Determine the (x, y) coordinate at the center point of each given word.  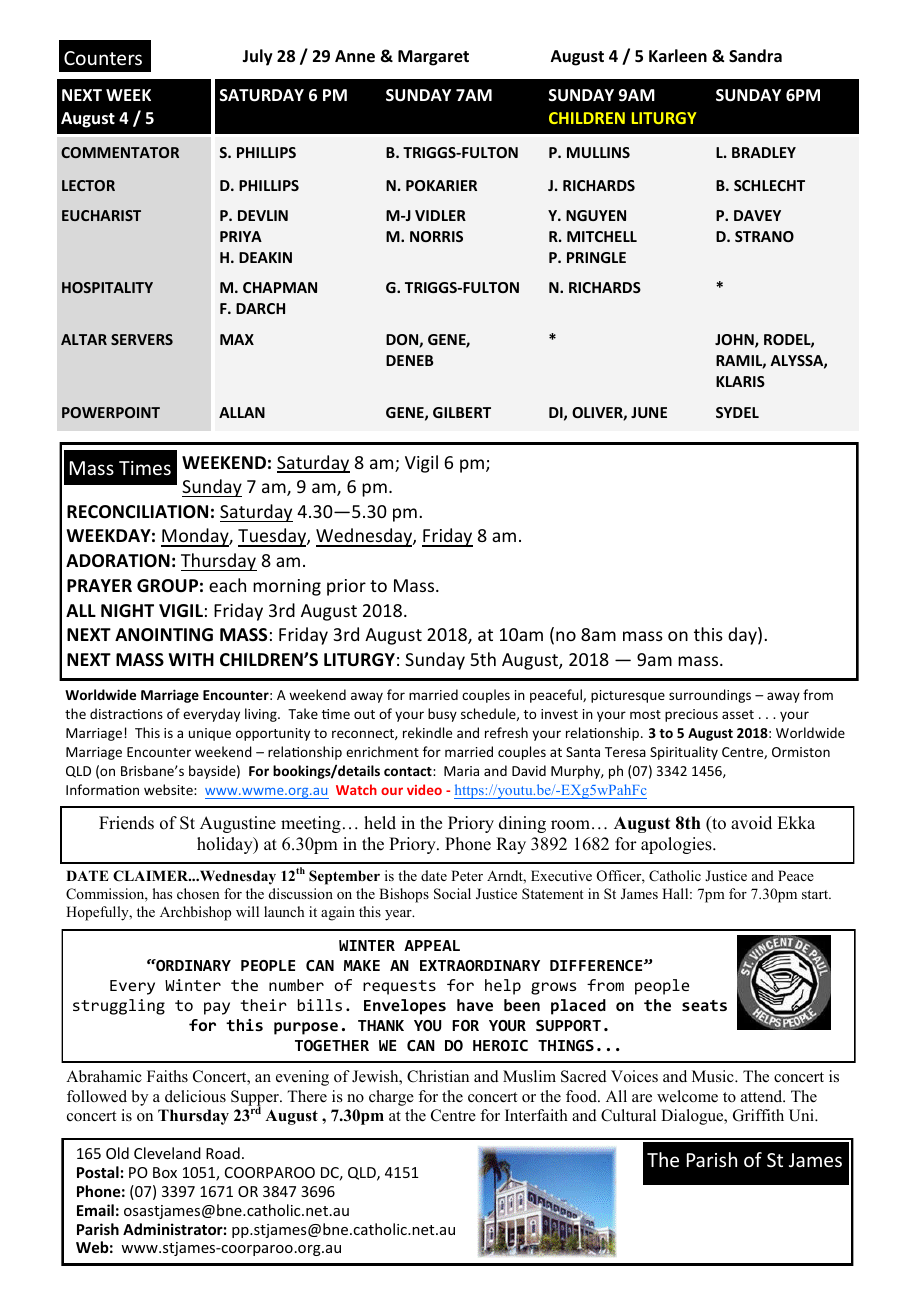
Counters (103, 58)
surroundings (710, 696)
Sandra (755, 55)
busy (442, 715)
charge (391, 1098)
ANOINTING (164, 635)
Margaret (433, 58)
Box (165, 1172)
